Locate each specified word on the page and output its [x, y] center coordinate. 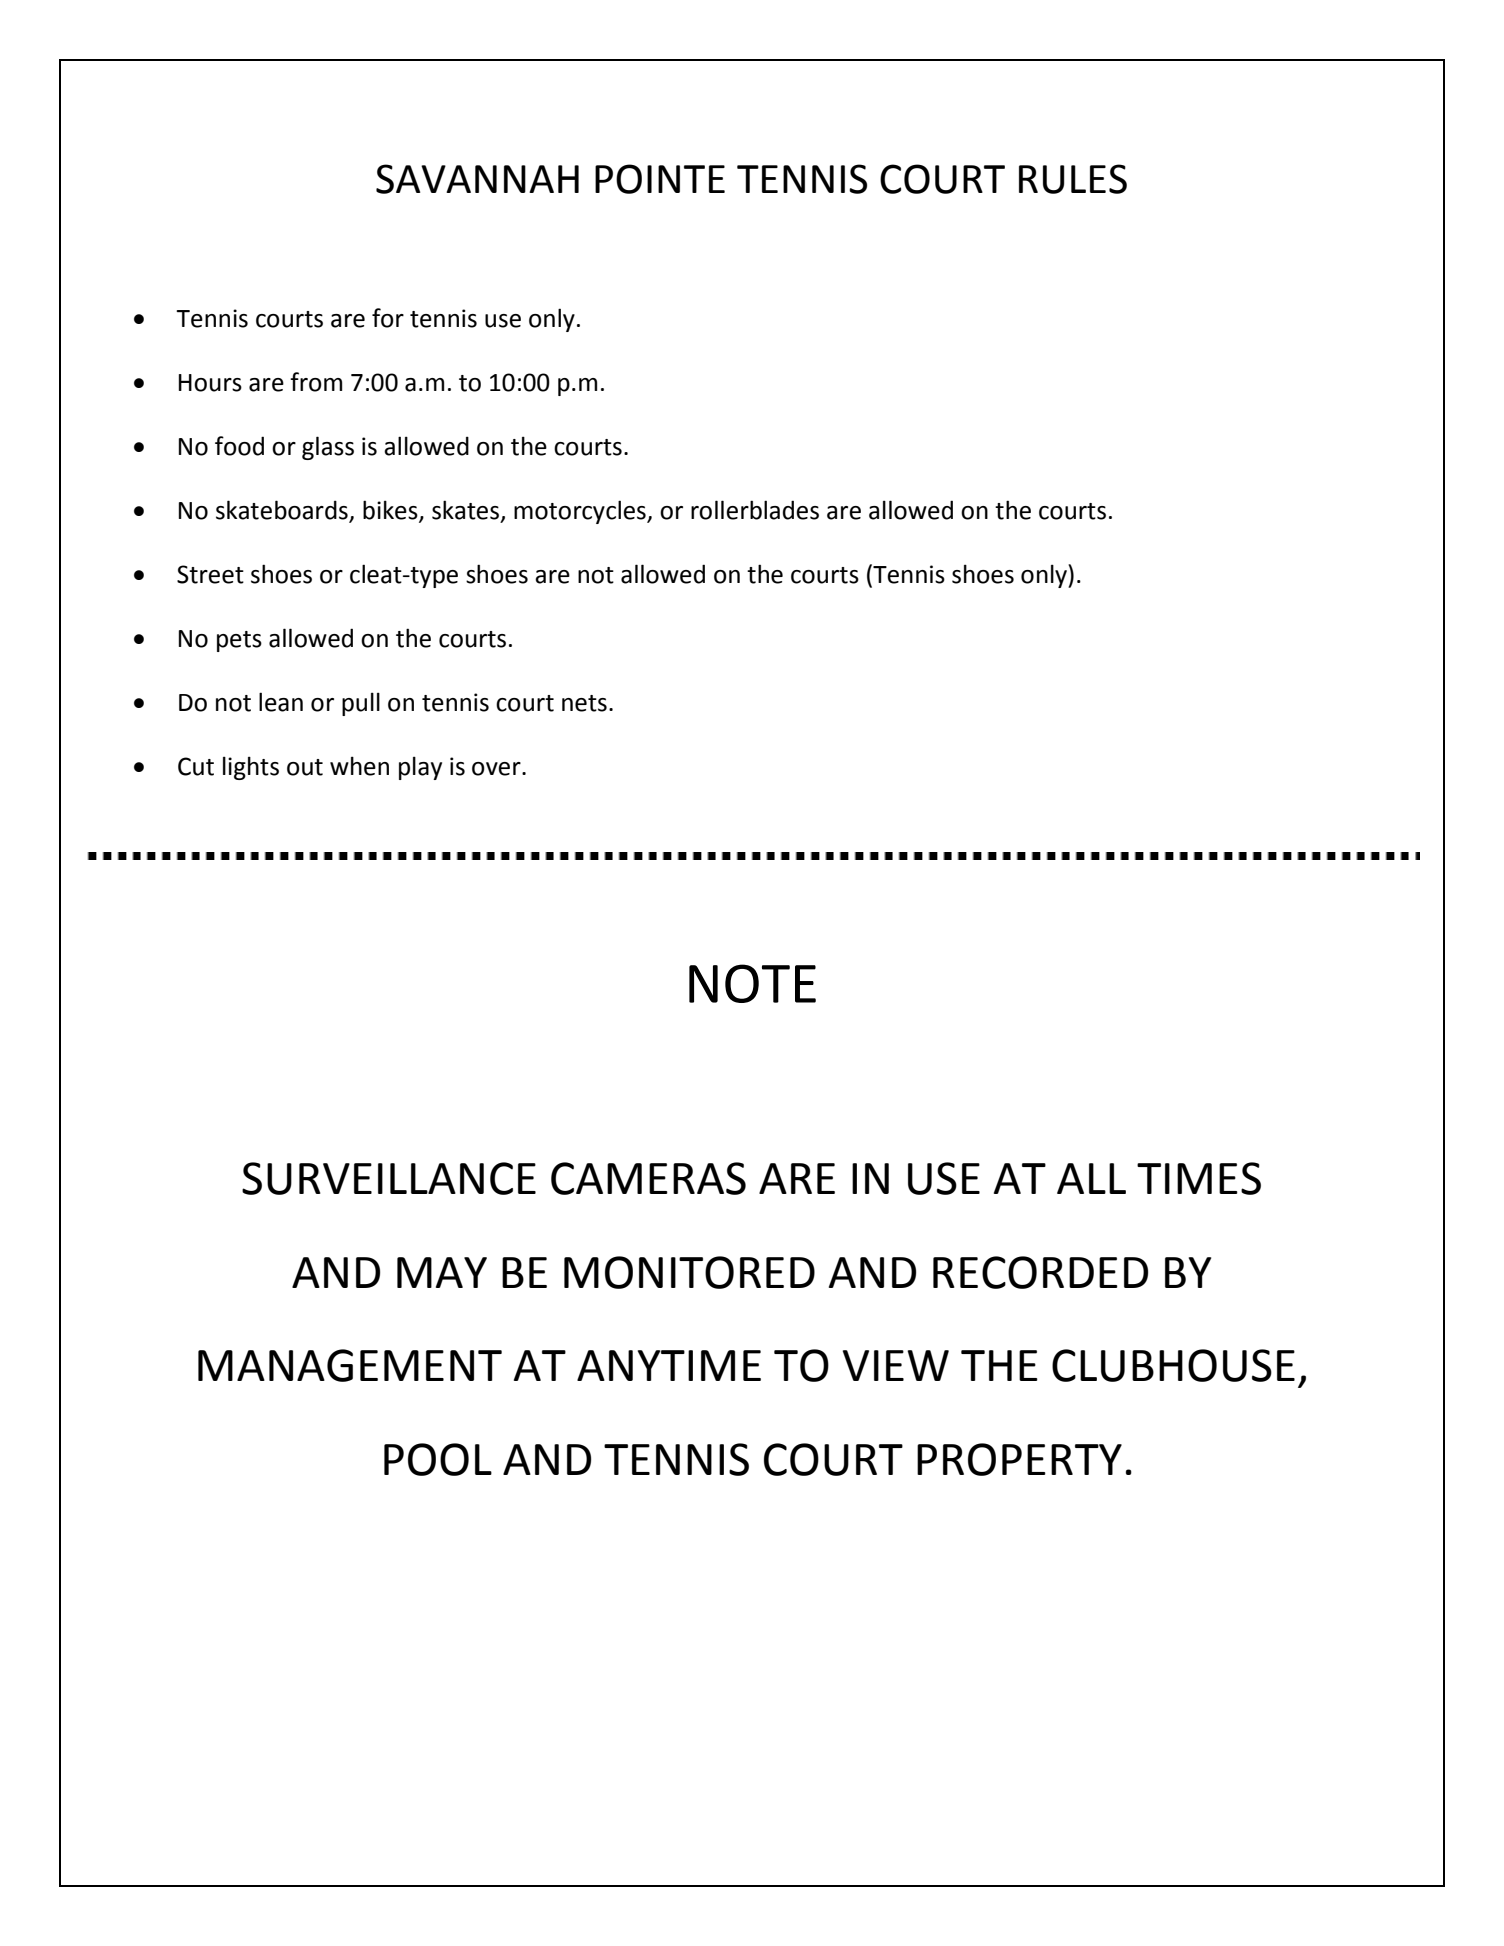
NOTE [752, 983]
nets [584, 703]
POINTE [660, 179]
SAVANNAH [477, 179]
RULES [1073, 179]
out [305, 767]
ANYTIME [669, 1365]
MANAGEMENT [350, 1365]
